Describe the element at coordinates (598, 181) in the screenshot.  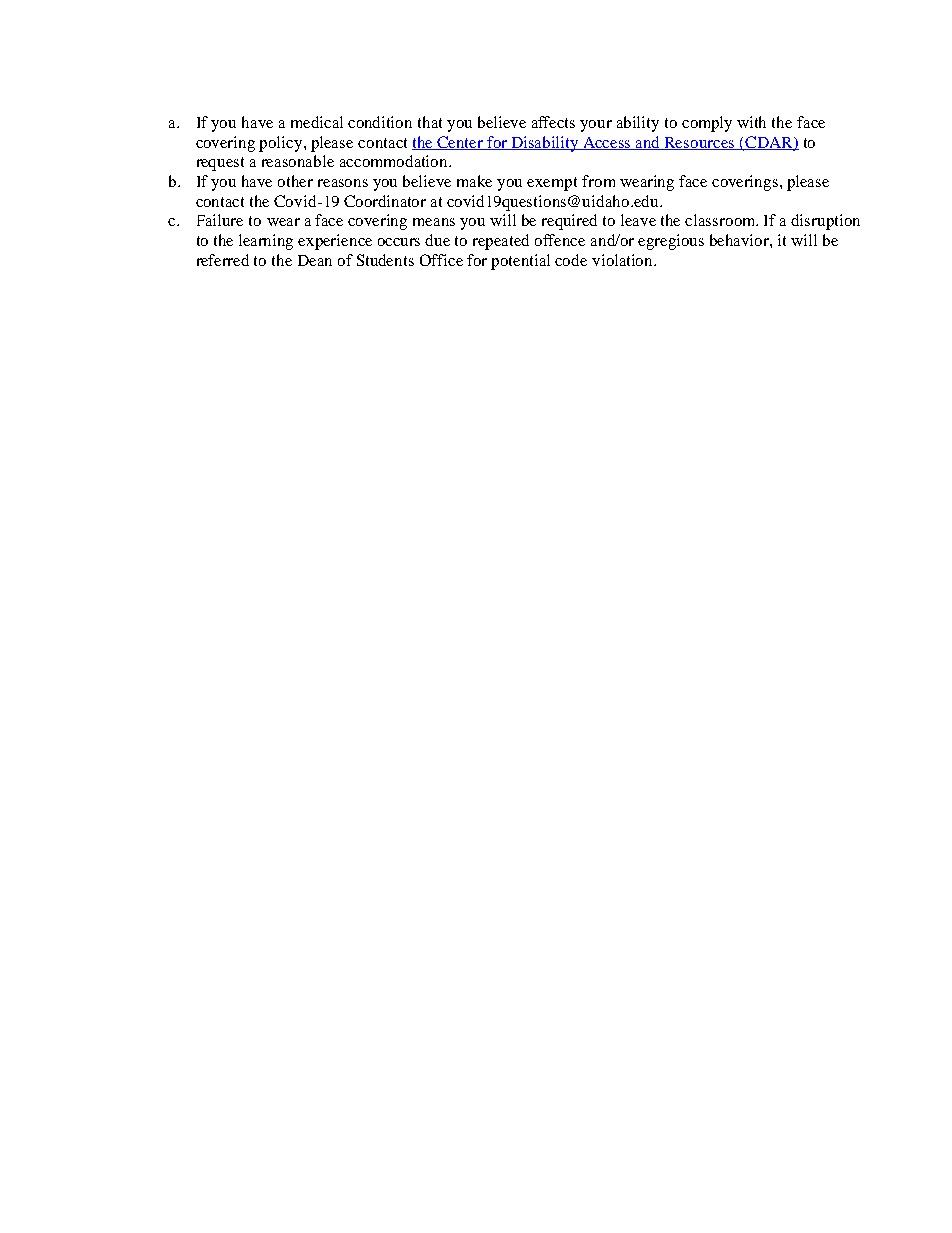
I see `from` at that location.
